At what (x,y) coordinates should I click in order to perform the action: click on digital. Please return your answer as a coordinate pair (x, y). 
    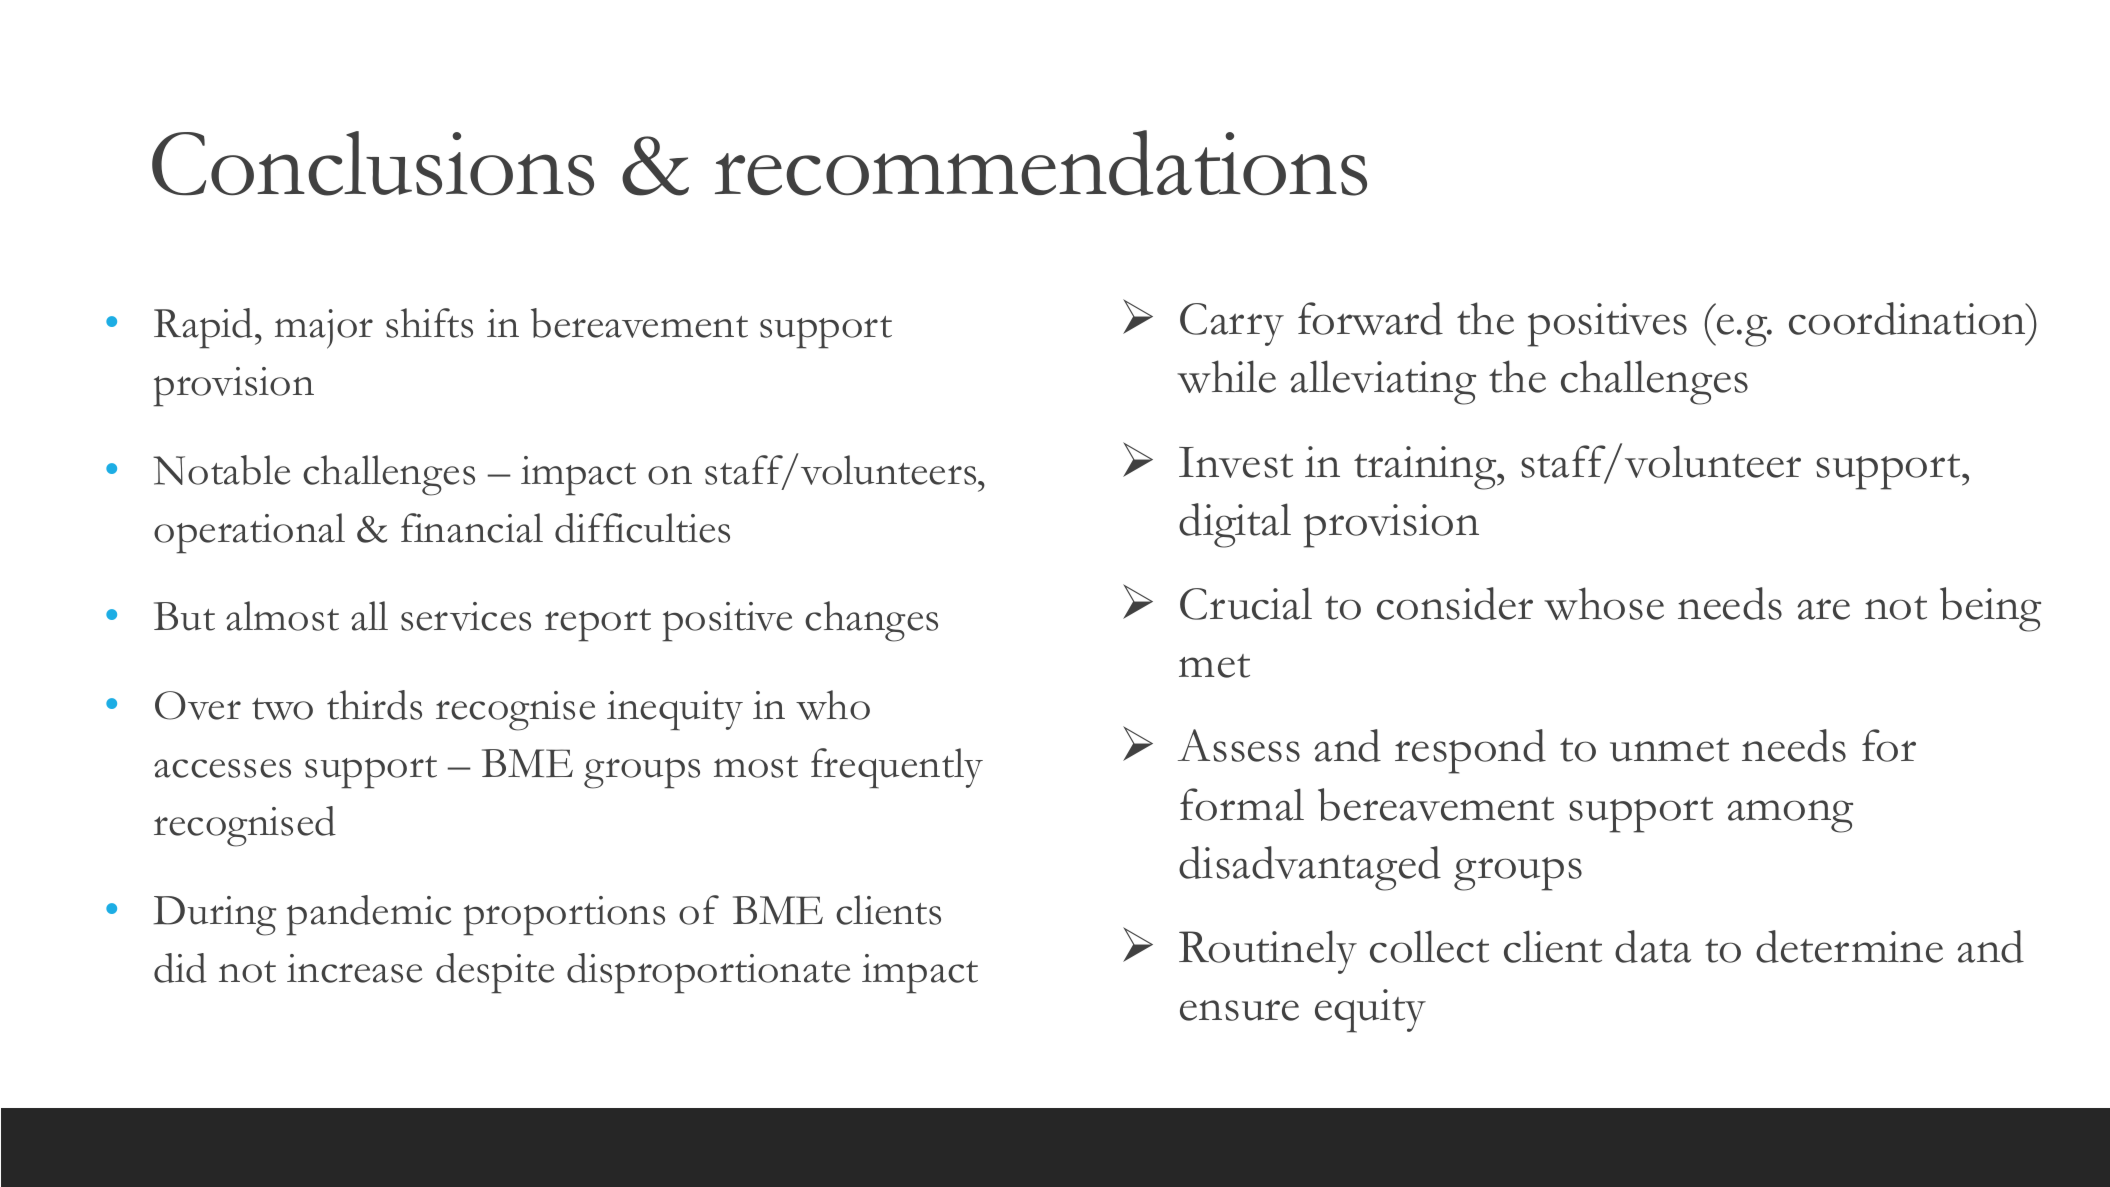
    Looking at the image, I should click on (1235, 525).
